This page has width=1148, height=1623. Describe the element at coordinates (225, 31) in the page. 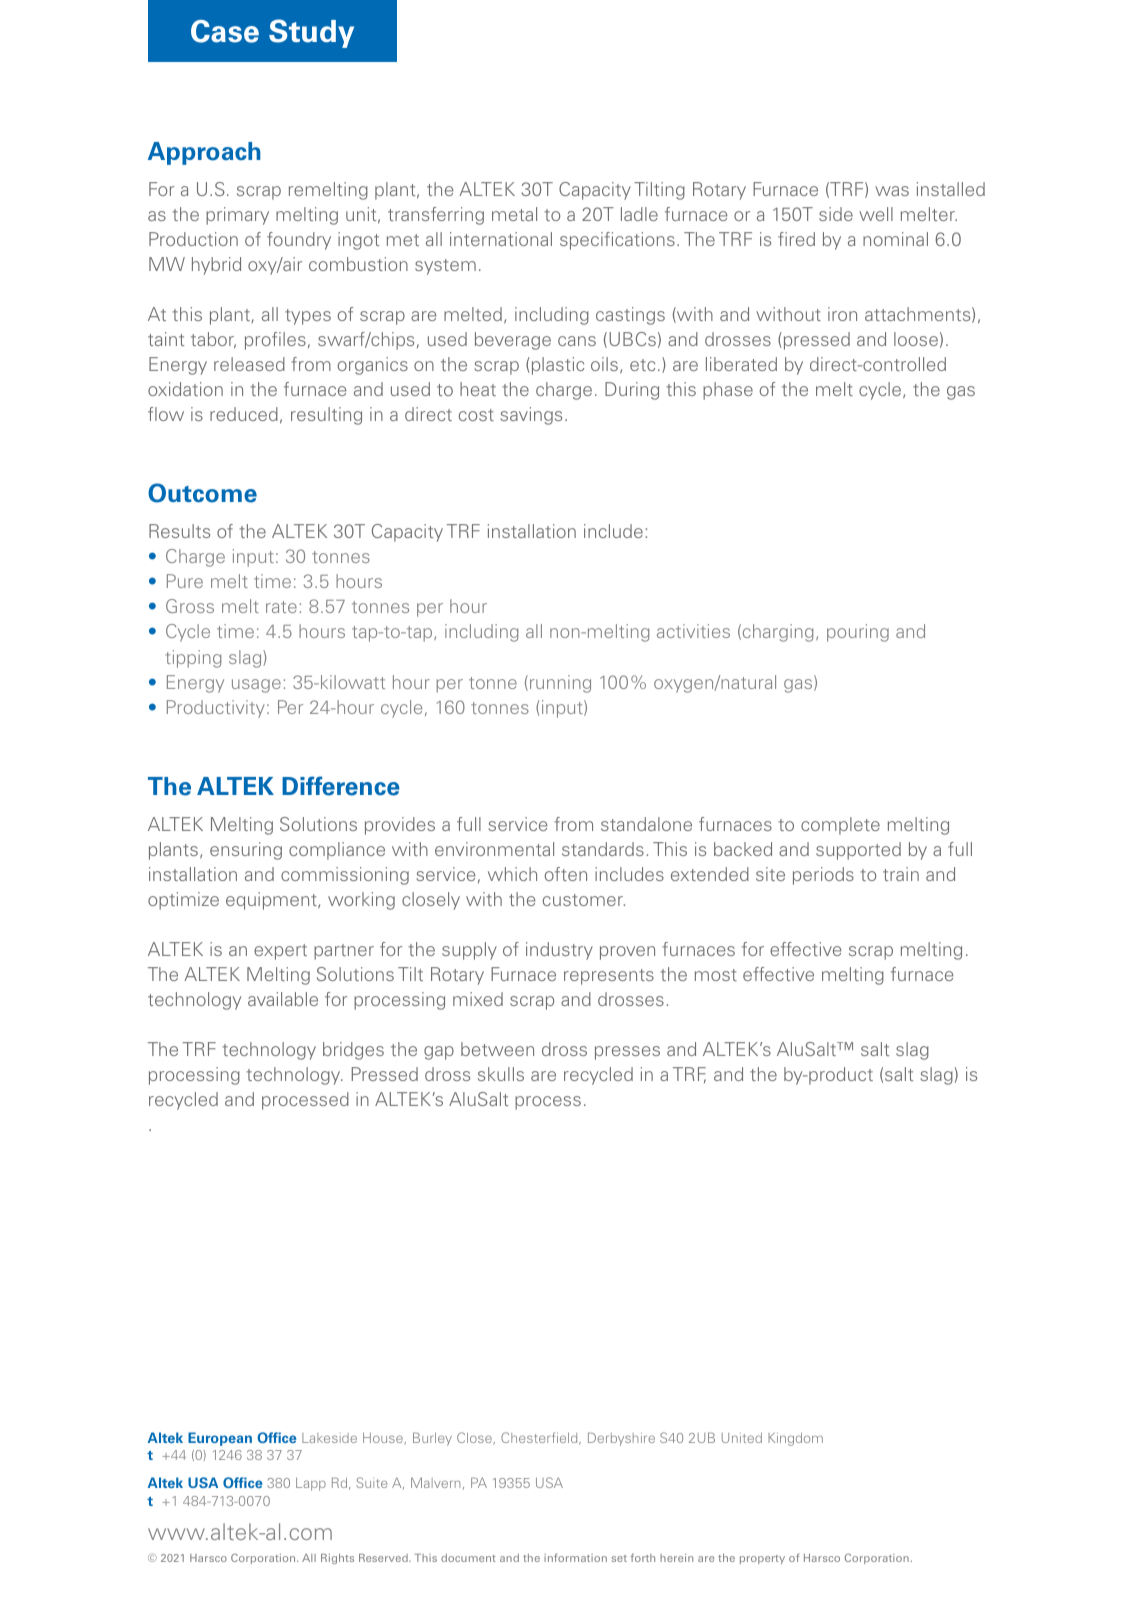

I see `Case` at that location.
